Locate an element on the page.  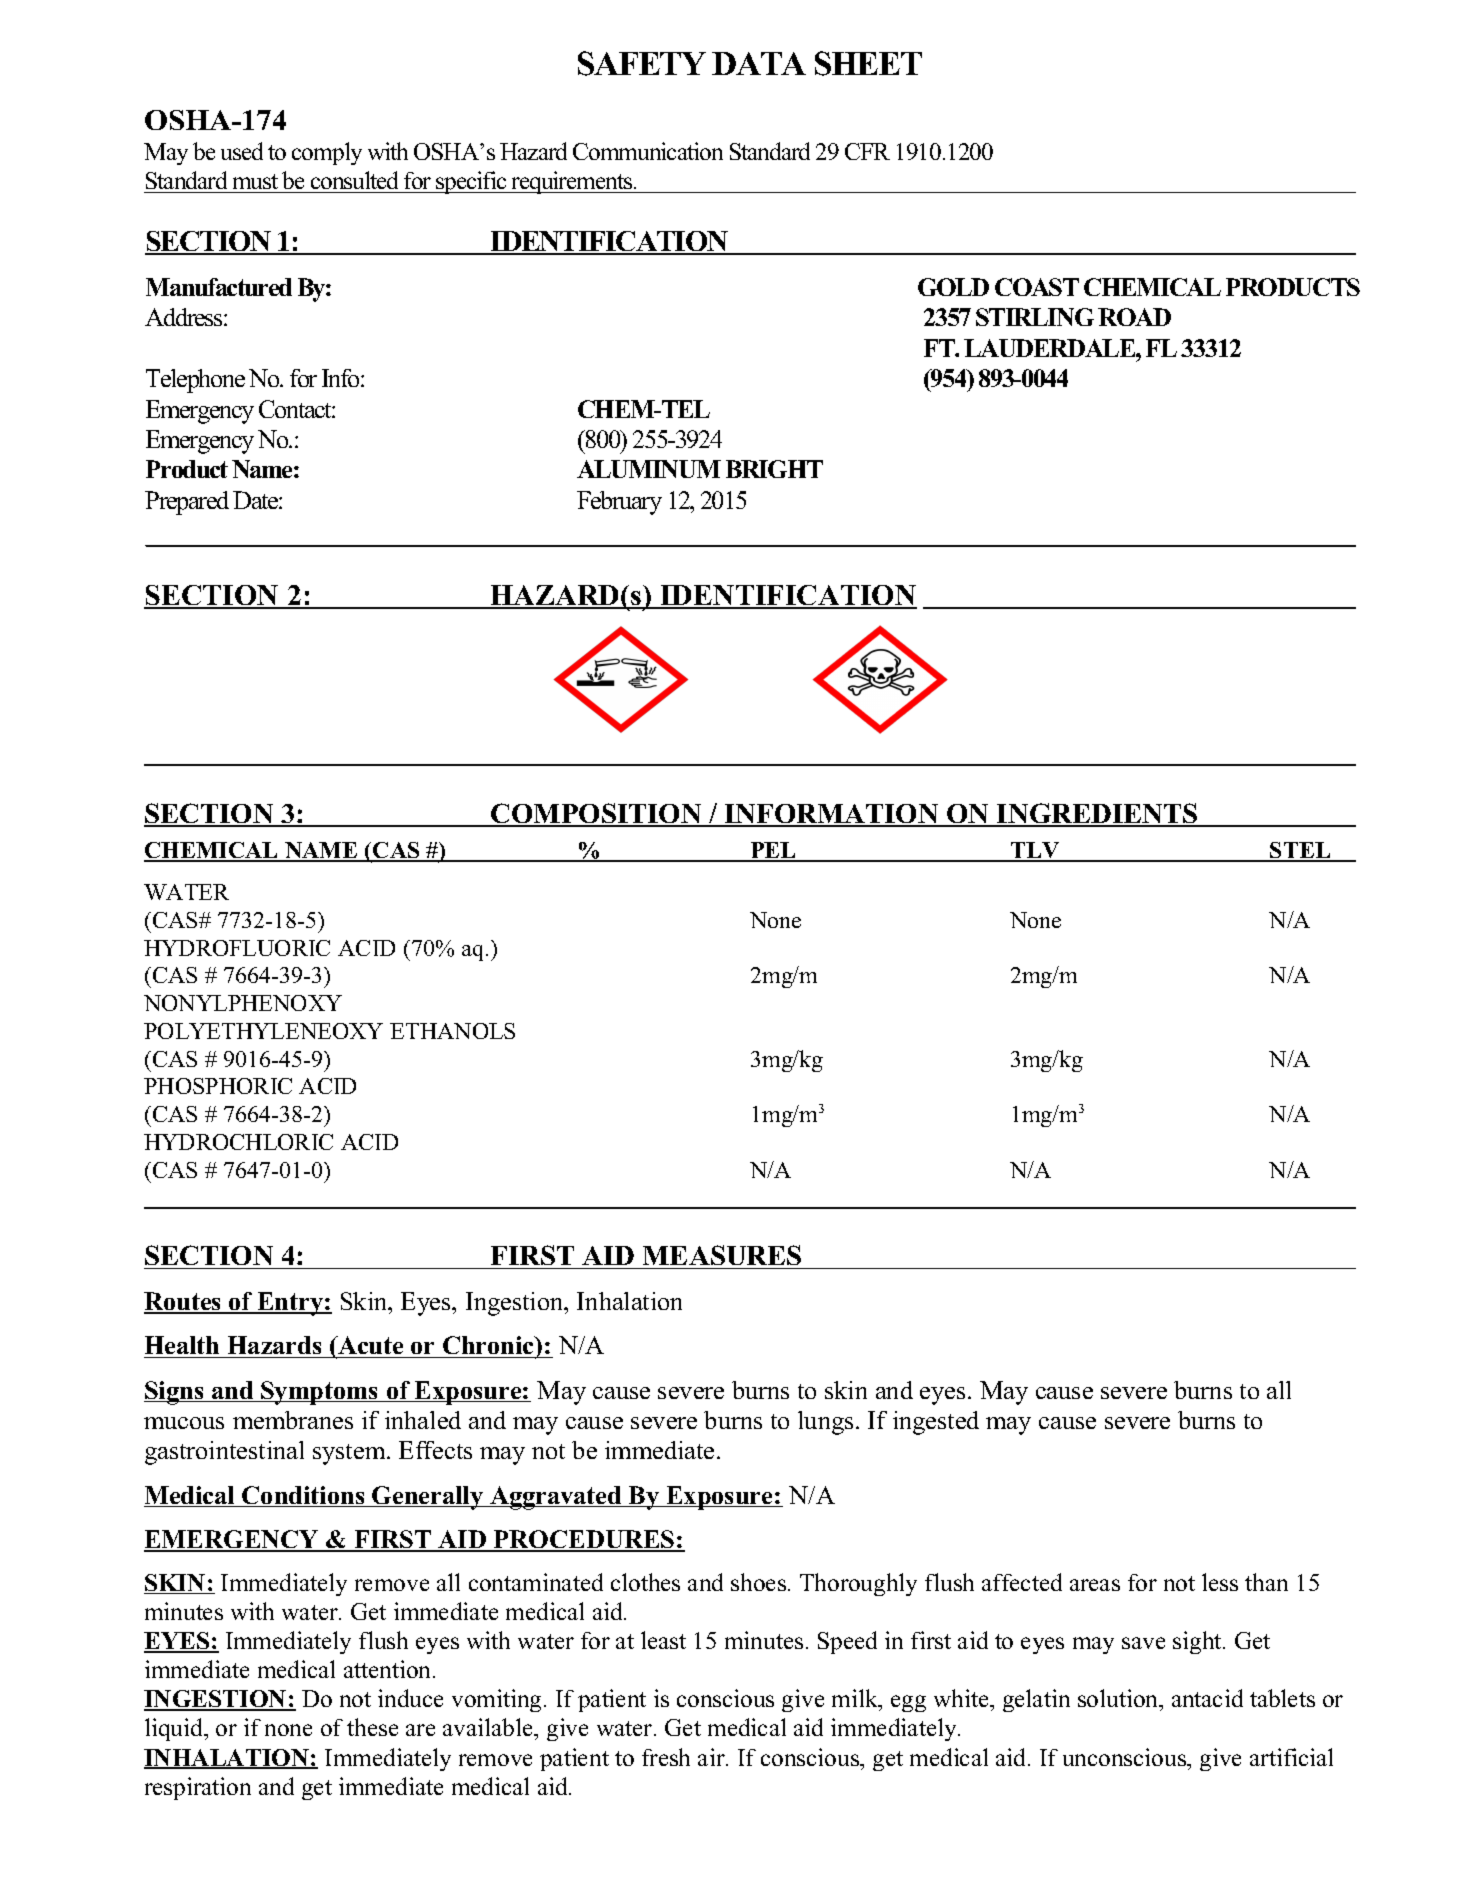
MEASURES is located at coordinates (722, 1257).
